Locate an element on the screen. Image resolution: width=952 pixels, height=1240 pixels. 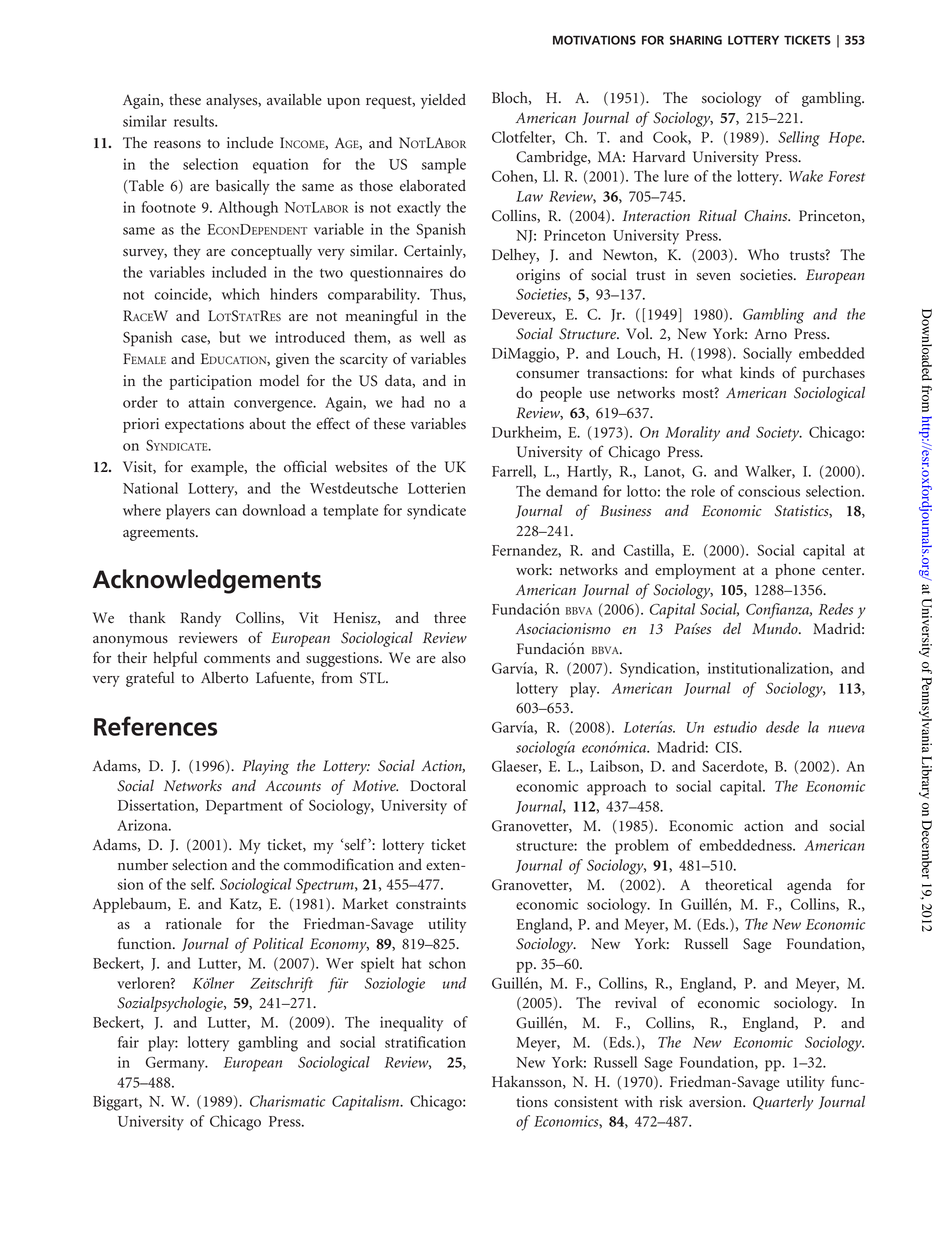
results is located at coordinates (195, 121).
